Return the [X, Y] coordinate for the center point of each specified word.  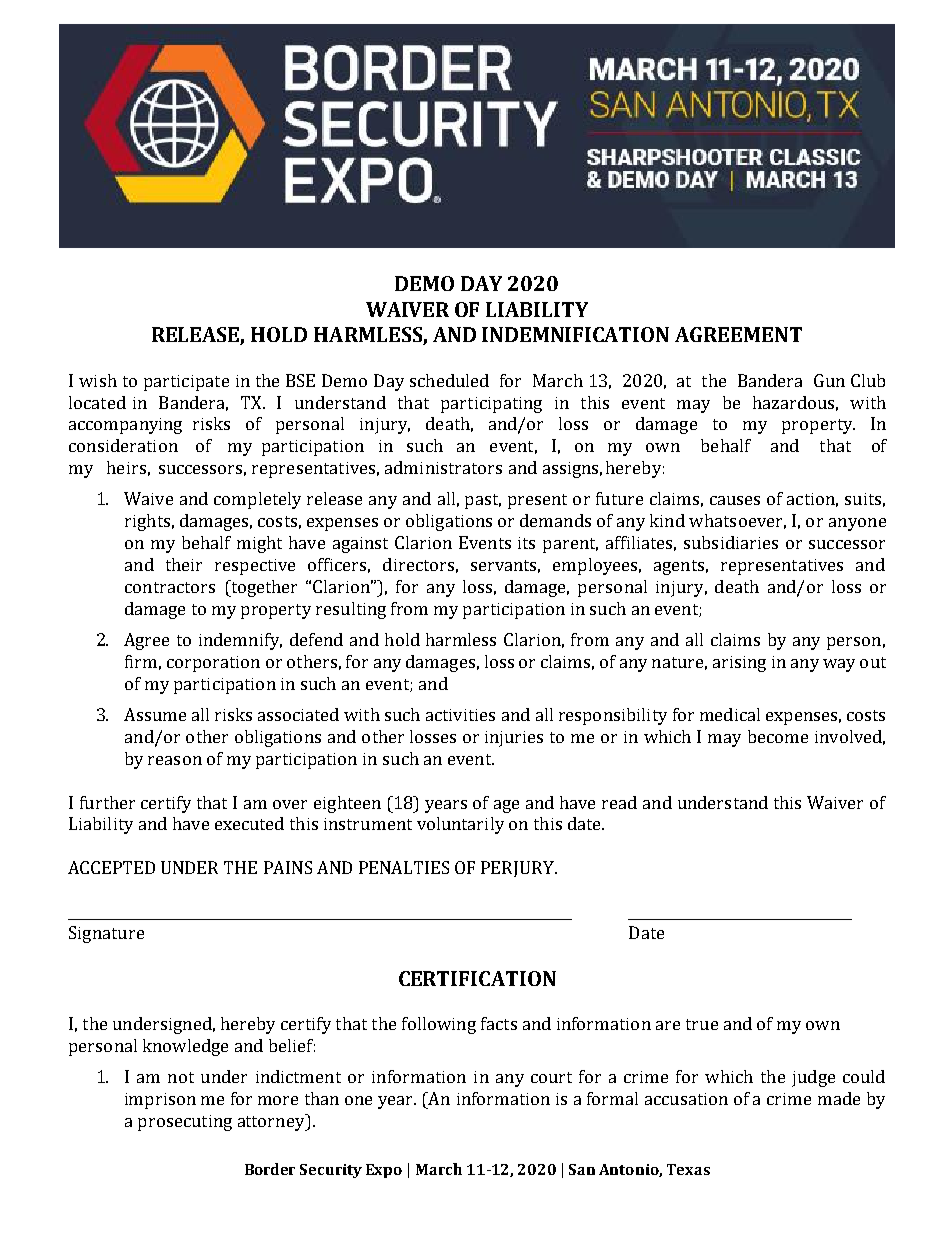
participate [186, 383]
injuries [514, 739]
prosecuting [185, 1123]
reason [175, 760]
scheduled [449, 380]
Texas [688, 1169]
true [702, 1024]
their [184, 564]
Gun [829, 380]
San [582, 1169]
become [778, 736]
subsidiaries [731, 542]
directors [418, 564]
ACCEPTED [111, 867]
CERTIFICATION [477, 978]
